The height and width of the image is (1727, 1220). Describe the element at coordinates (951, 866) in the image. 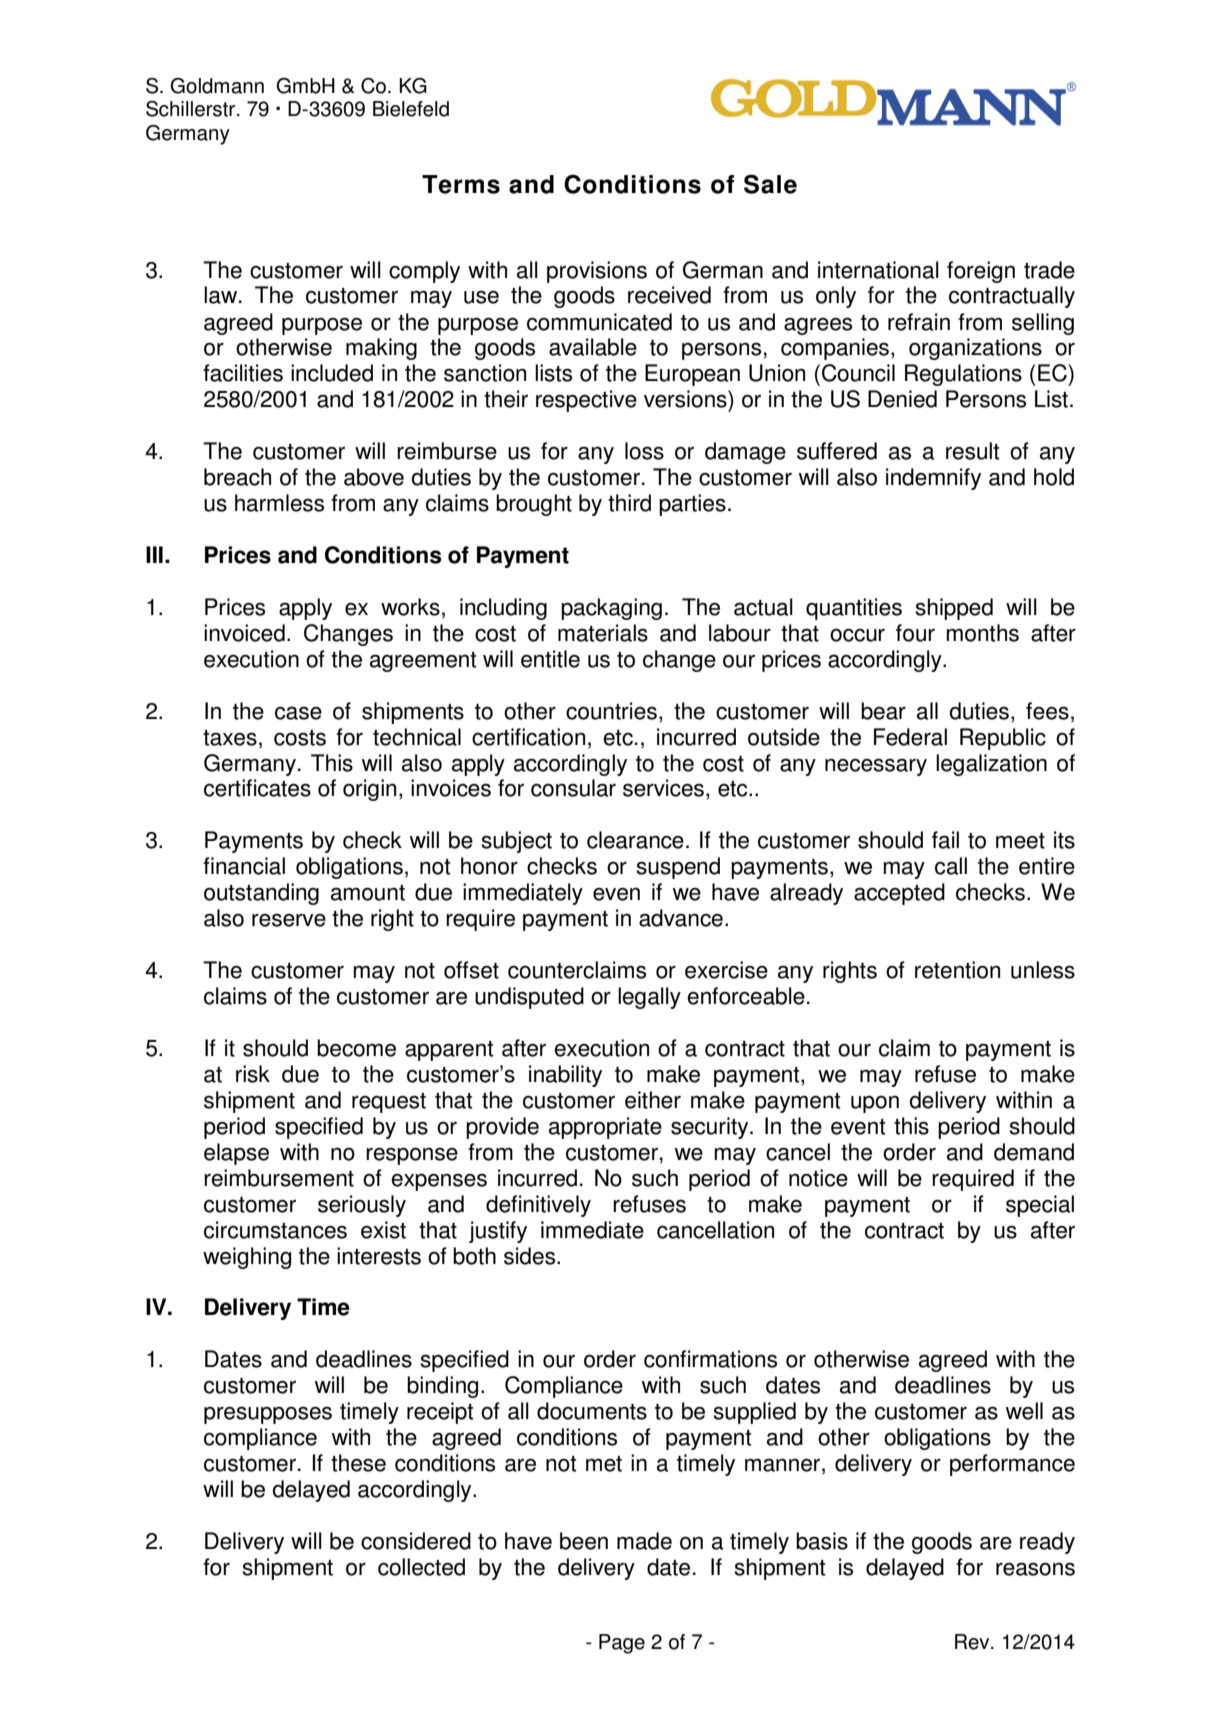

I see `call` at that location.
